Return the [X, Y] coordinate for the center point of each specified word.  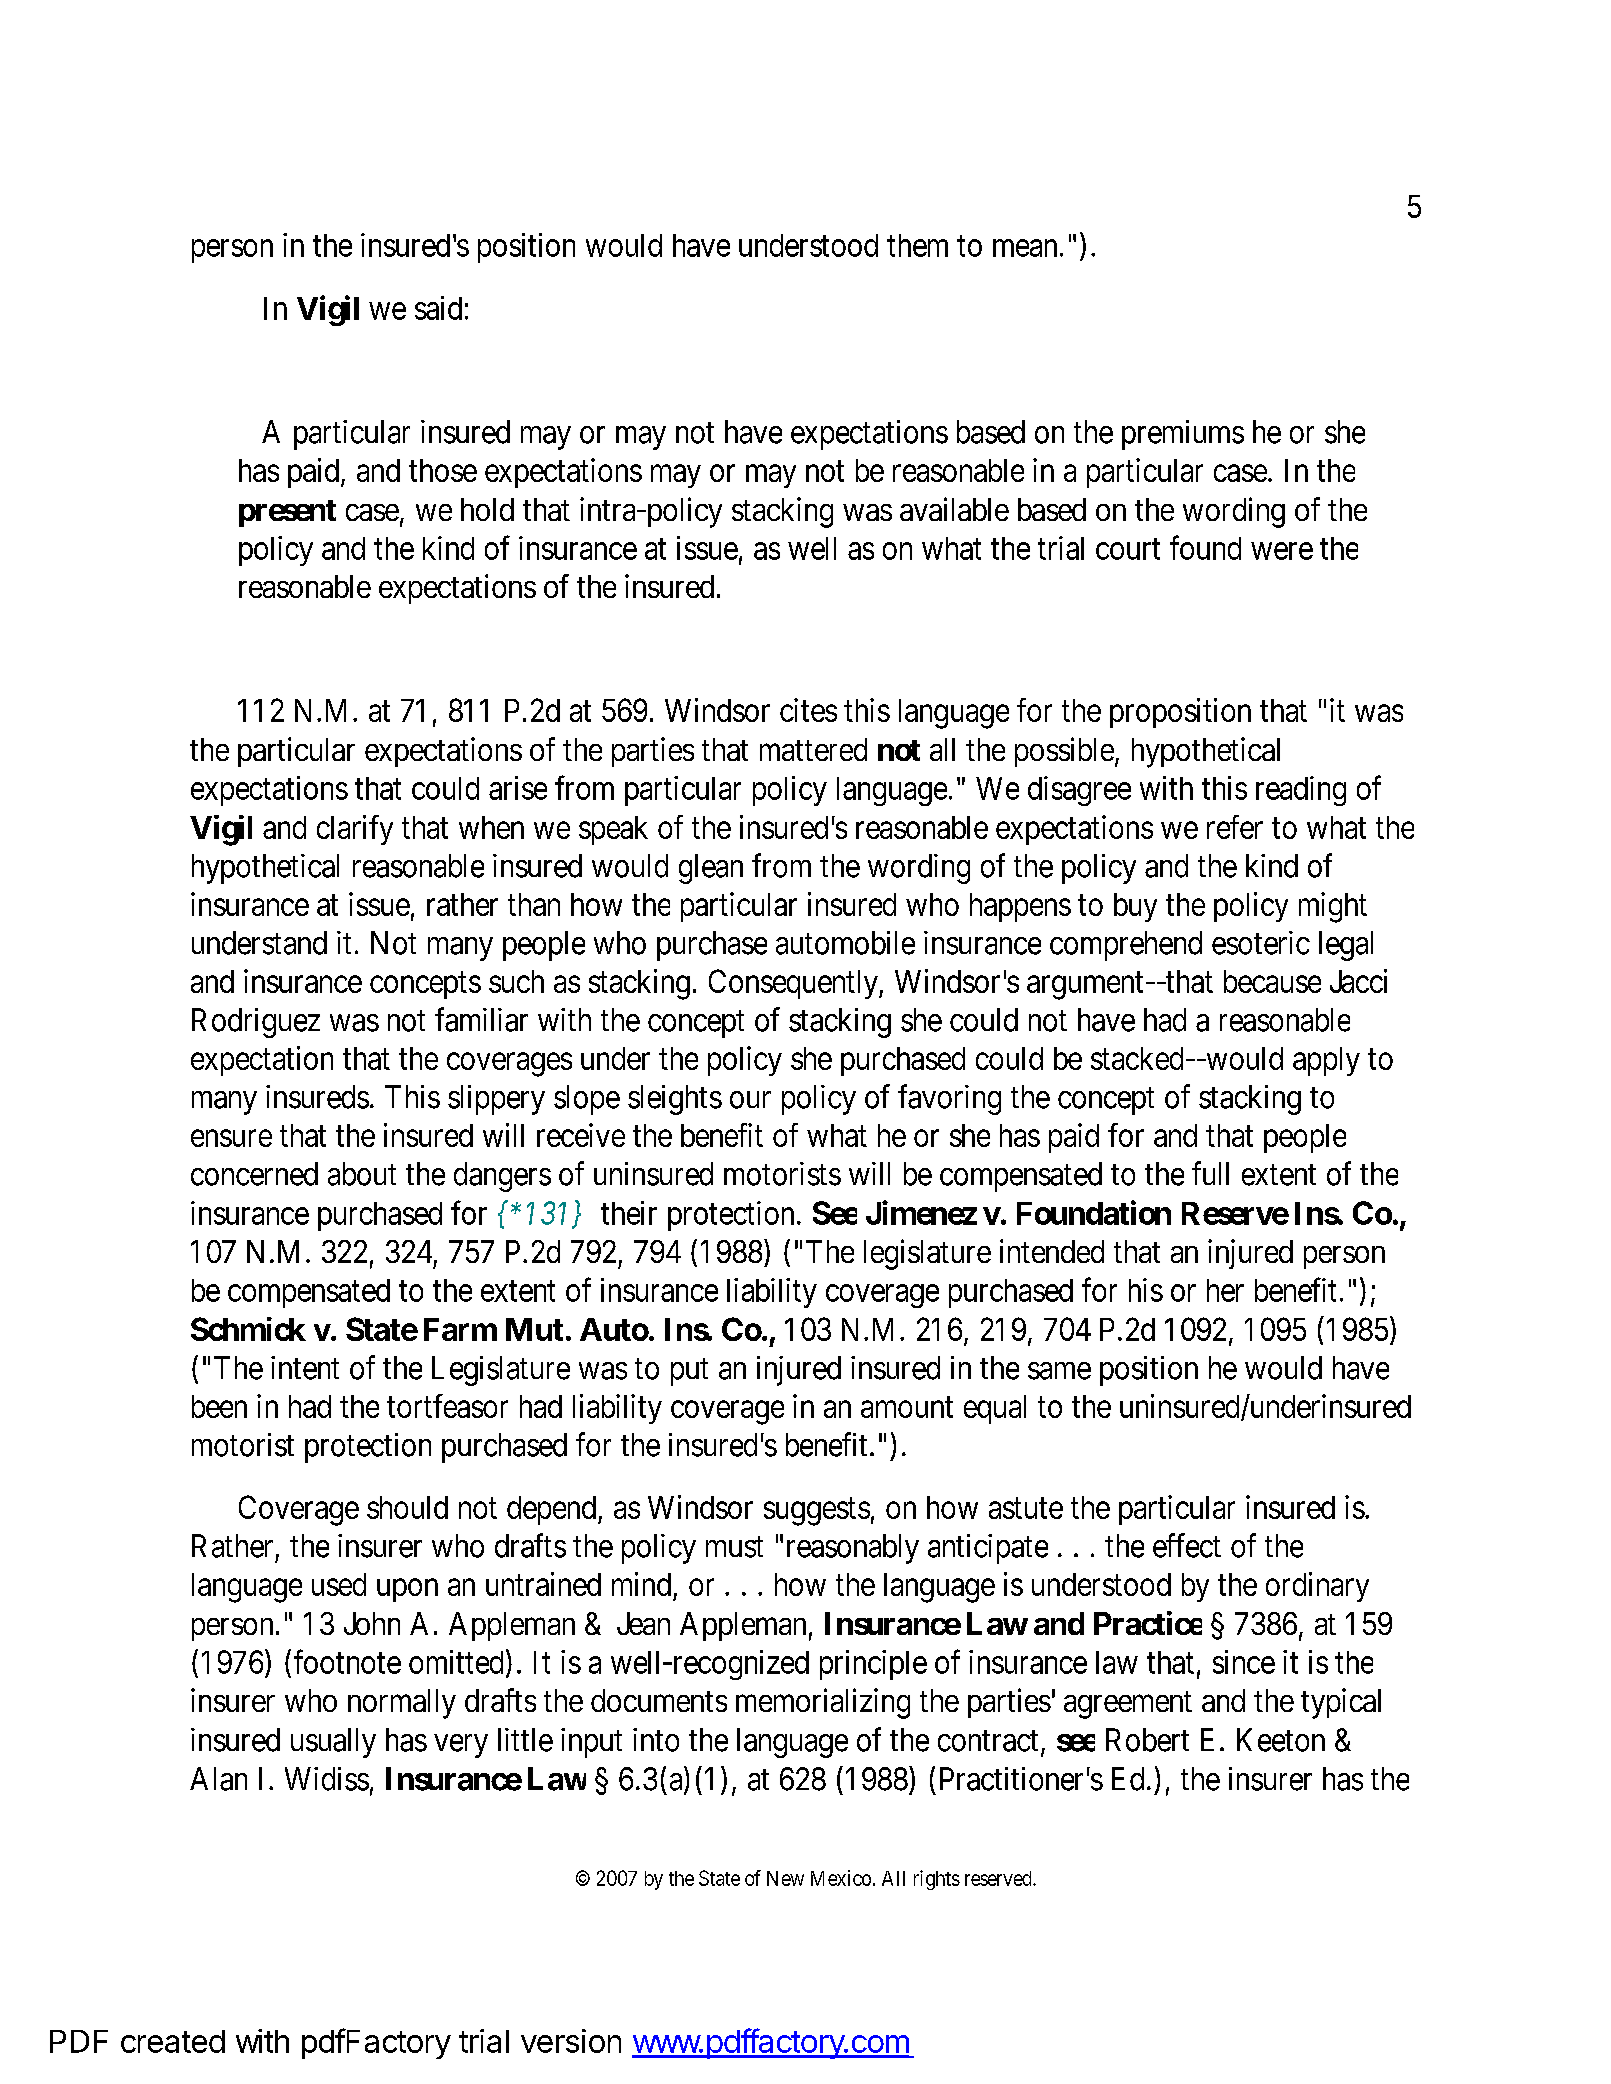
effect [1187, 1545]
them [917, 245]
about [362, 1174]
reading [1301, 791]
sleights [675, 1100]
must [734, 1547]
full [1210, 1173]
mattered [813, 749]
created [173, 2041]
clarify [355, 830]
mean [1025, 248]
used [339, 1584]
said [438, 308]
